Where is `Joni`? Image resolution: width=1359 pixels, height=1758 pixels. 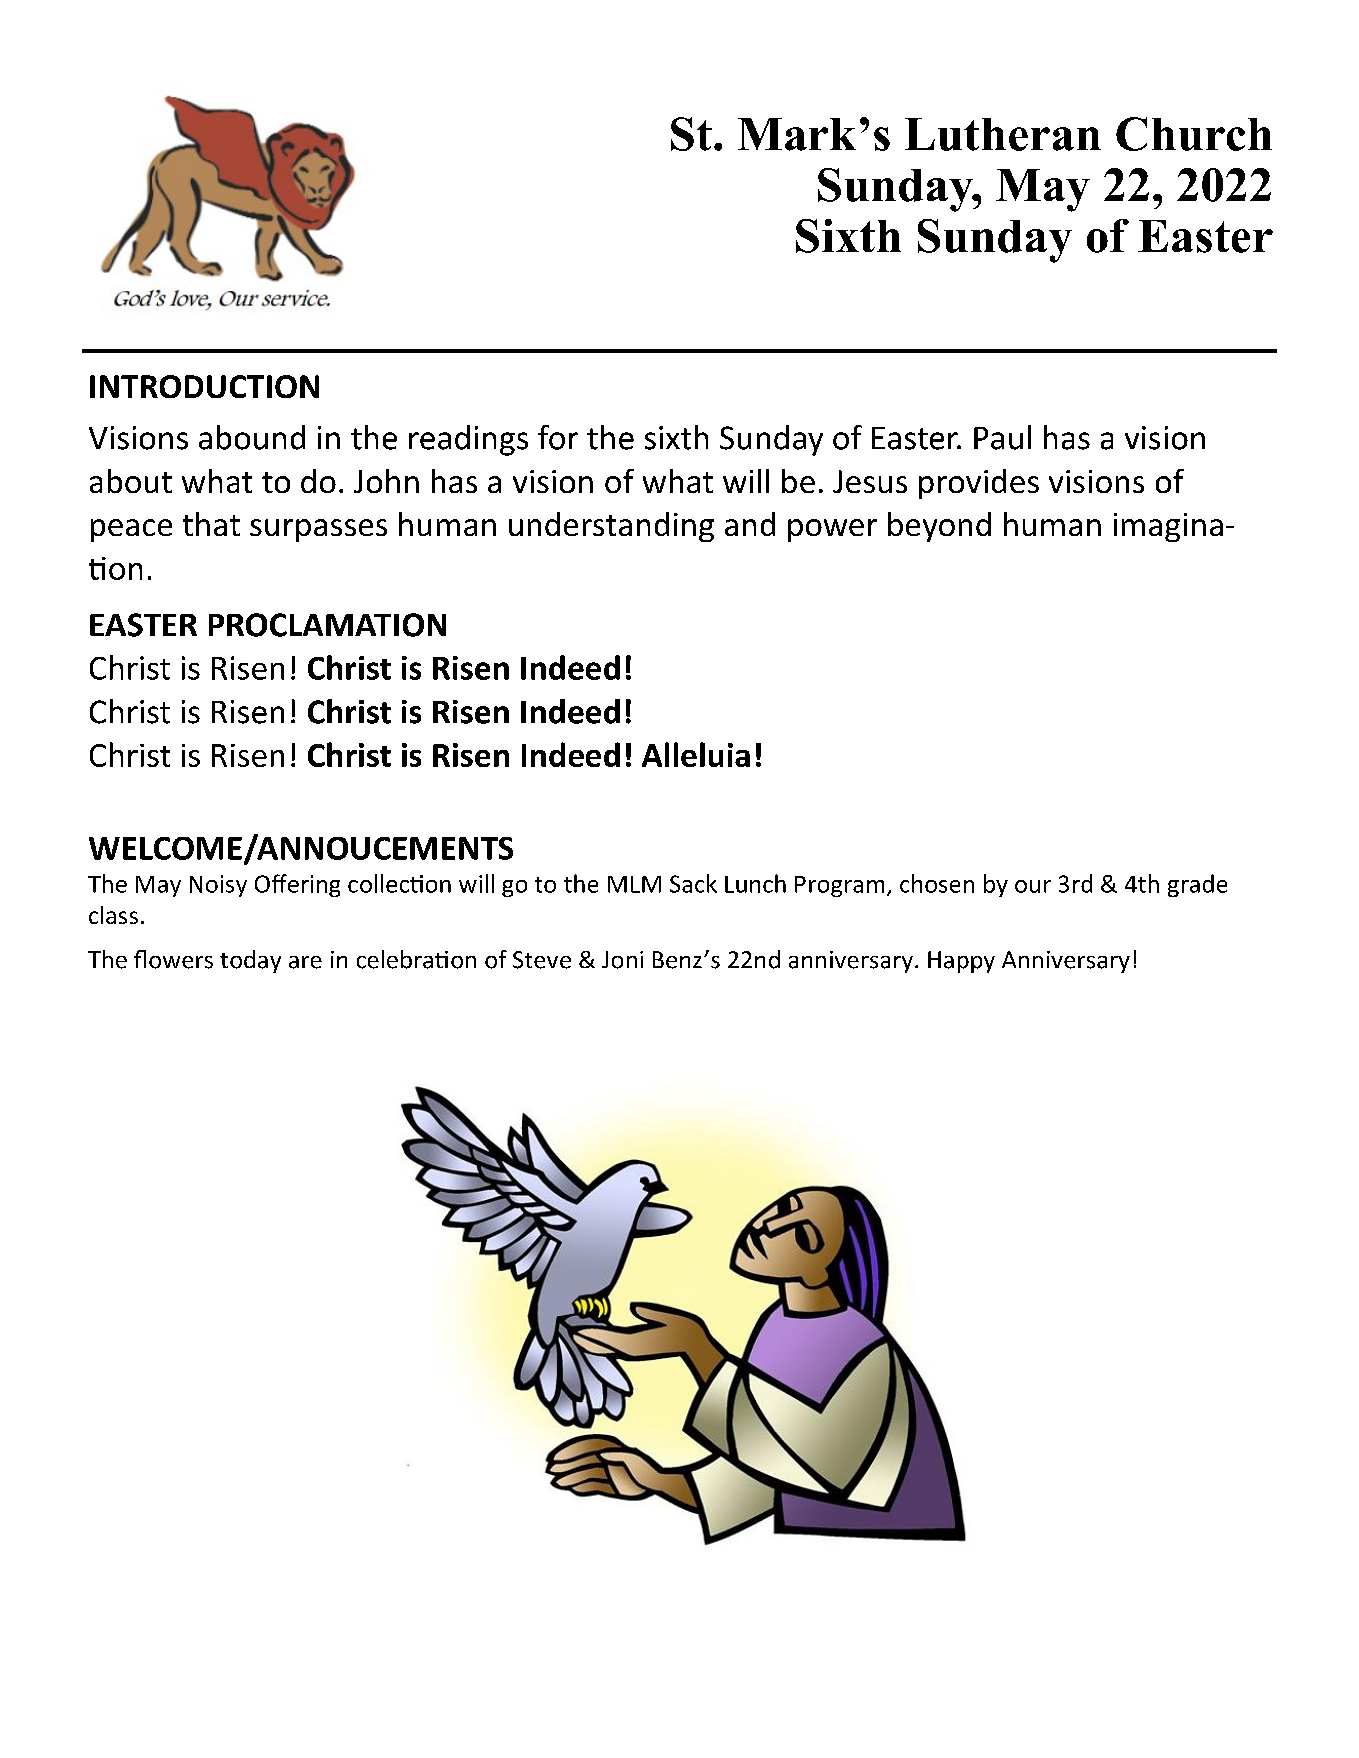
Joni is located at coordinates (622, 960).
